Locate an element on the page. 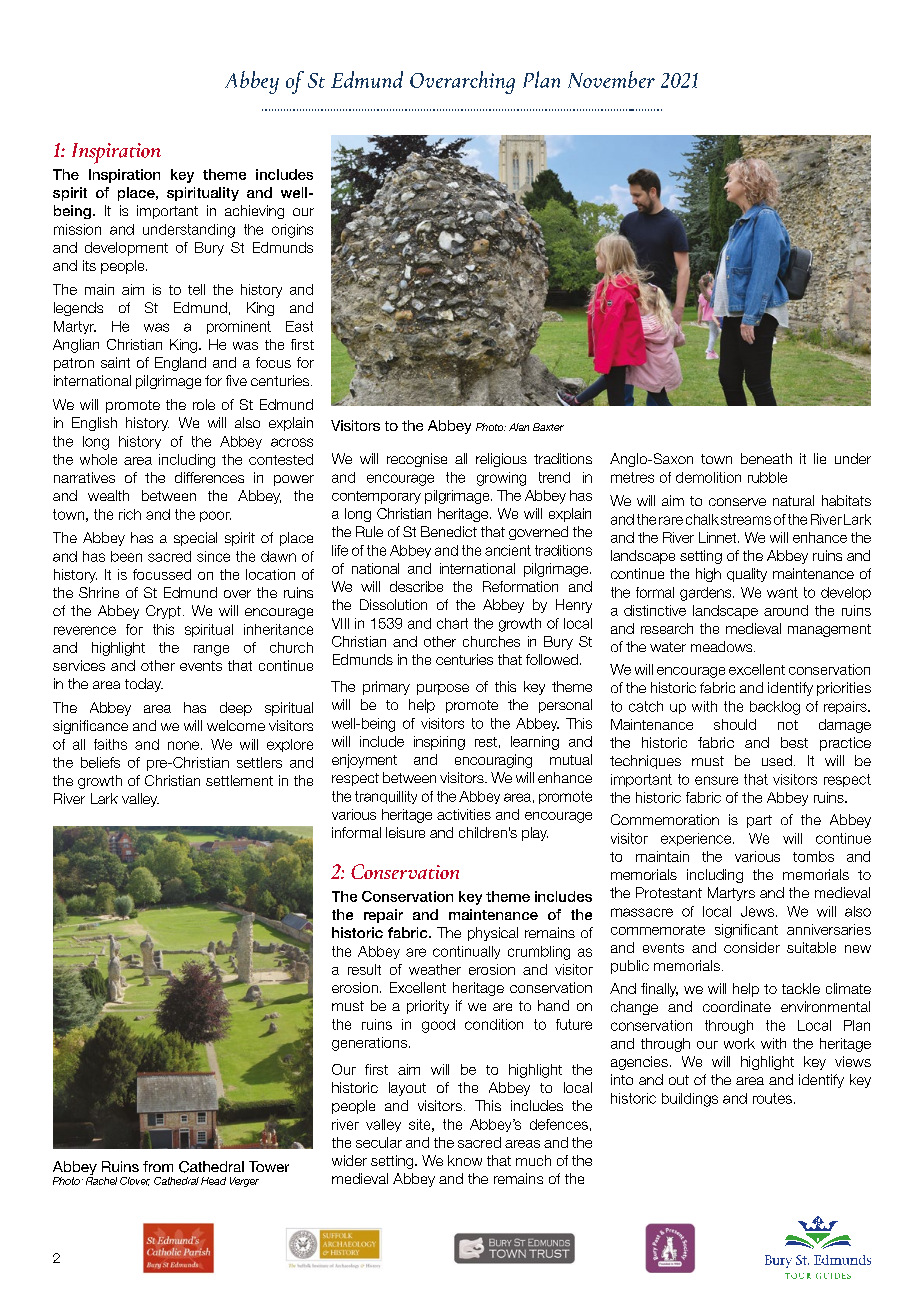  November is located at coordinates (611, 79).
